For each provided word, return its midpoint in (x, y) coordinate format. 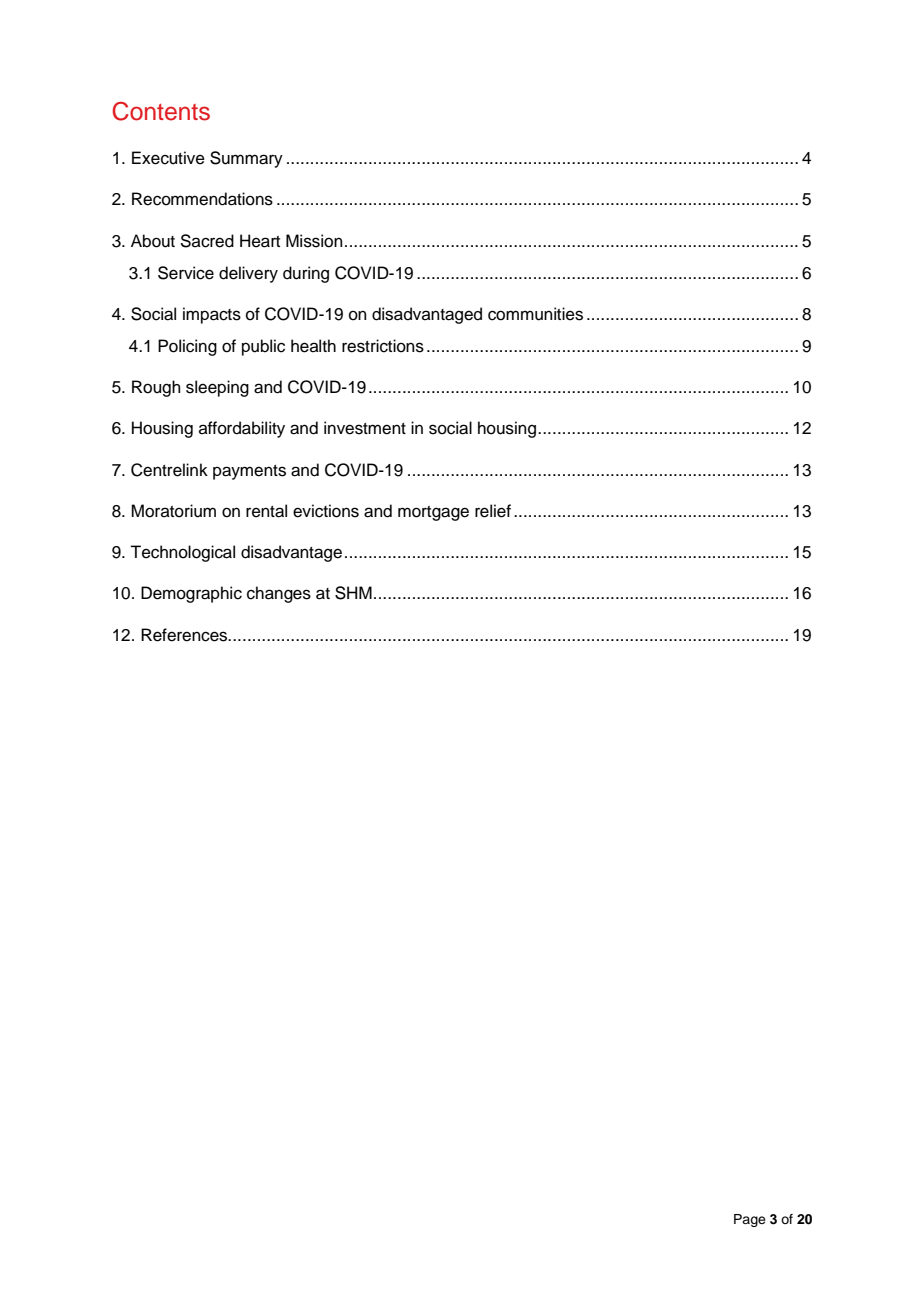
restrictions (383, 346)
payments (249, 472)
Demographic (191, 594)
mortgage (433, 513)
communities (535, 314)
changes (279, 594)
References (185, 635)
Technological (182, 553)
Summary (246, 159)
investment (365, 428)
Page (750, 1220)
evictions (326, 511)
